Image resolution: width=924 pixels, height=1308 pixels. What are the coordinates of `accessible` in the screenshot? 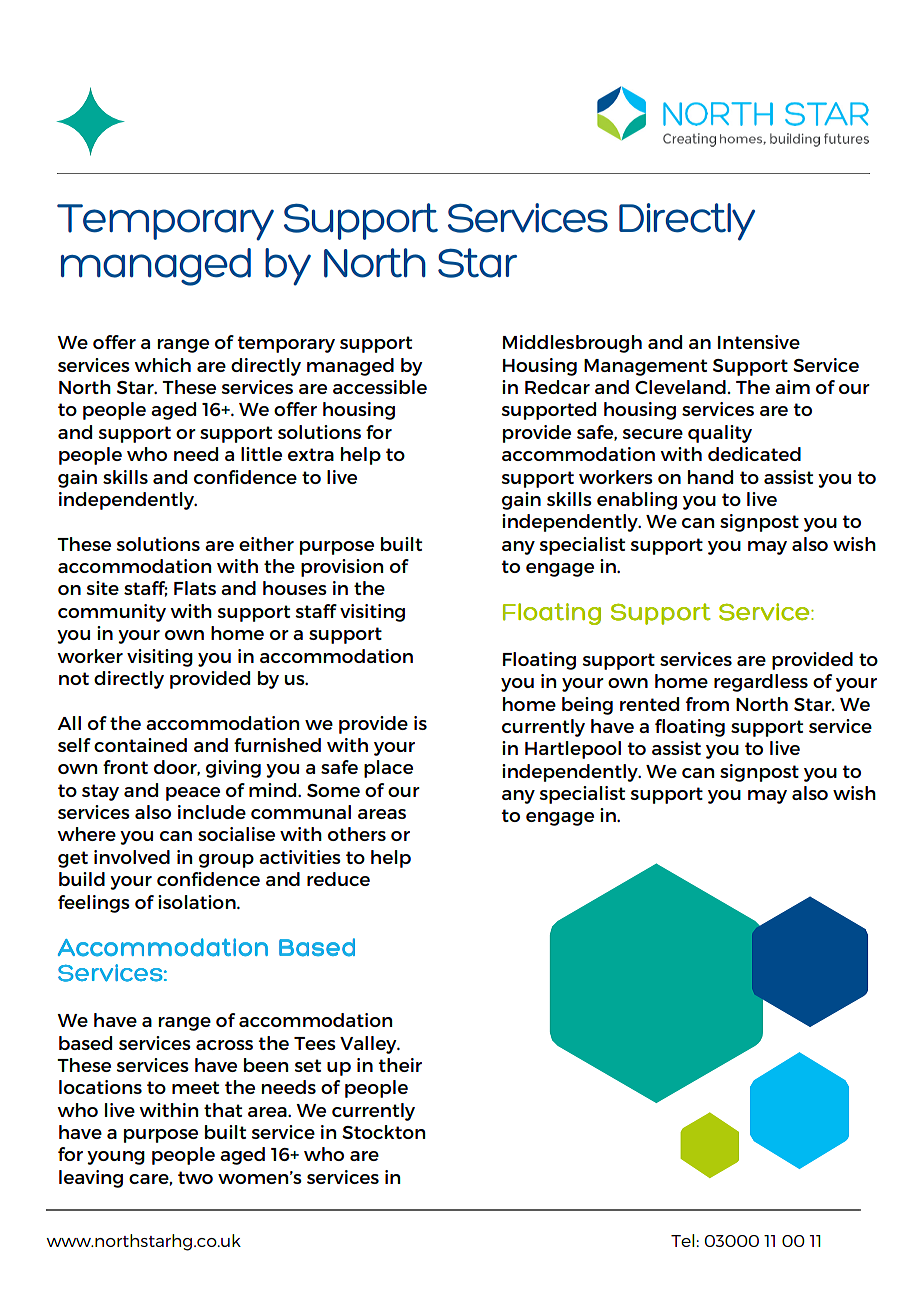 It's located at (380, 387).
